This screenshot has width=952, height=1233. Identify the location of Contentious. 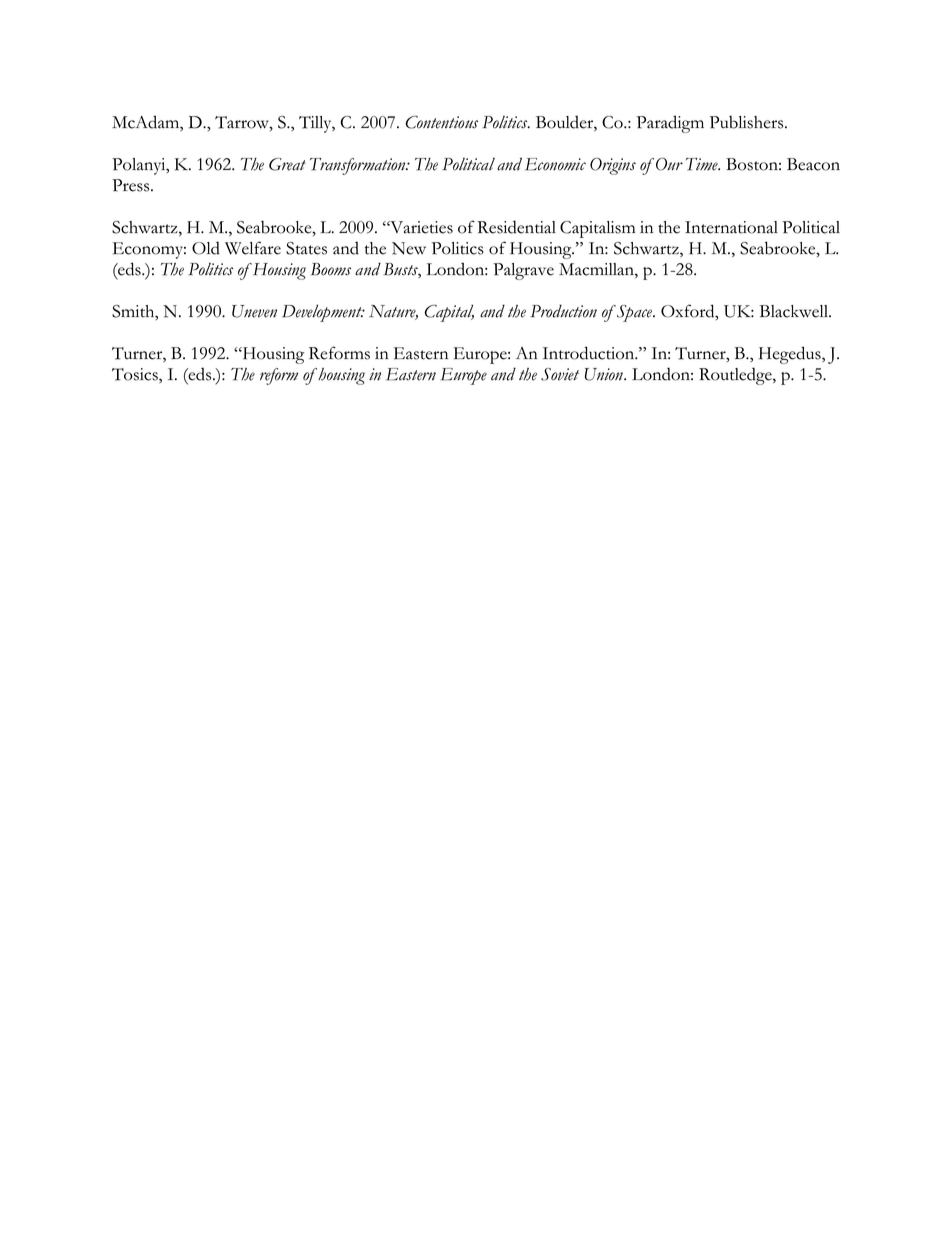
(442, 122).
